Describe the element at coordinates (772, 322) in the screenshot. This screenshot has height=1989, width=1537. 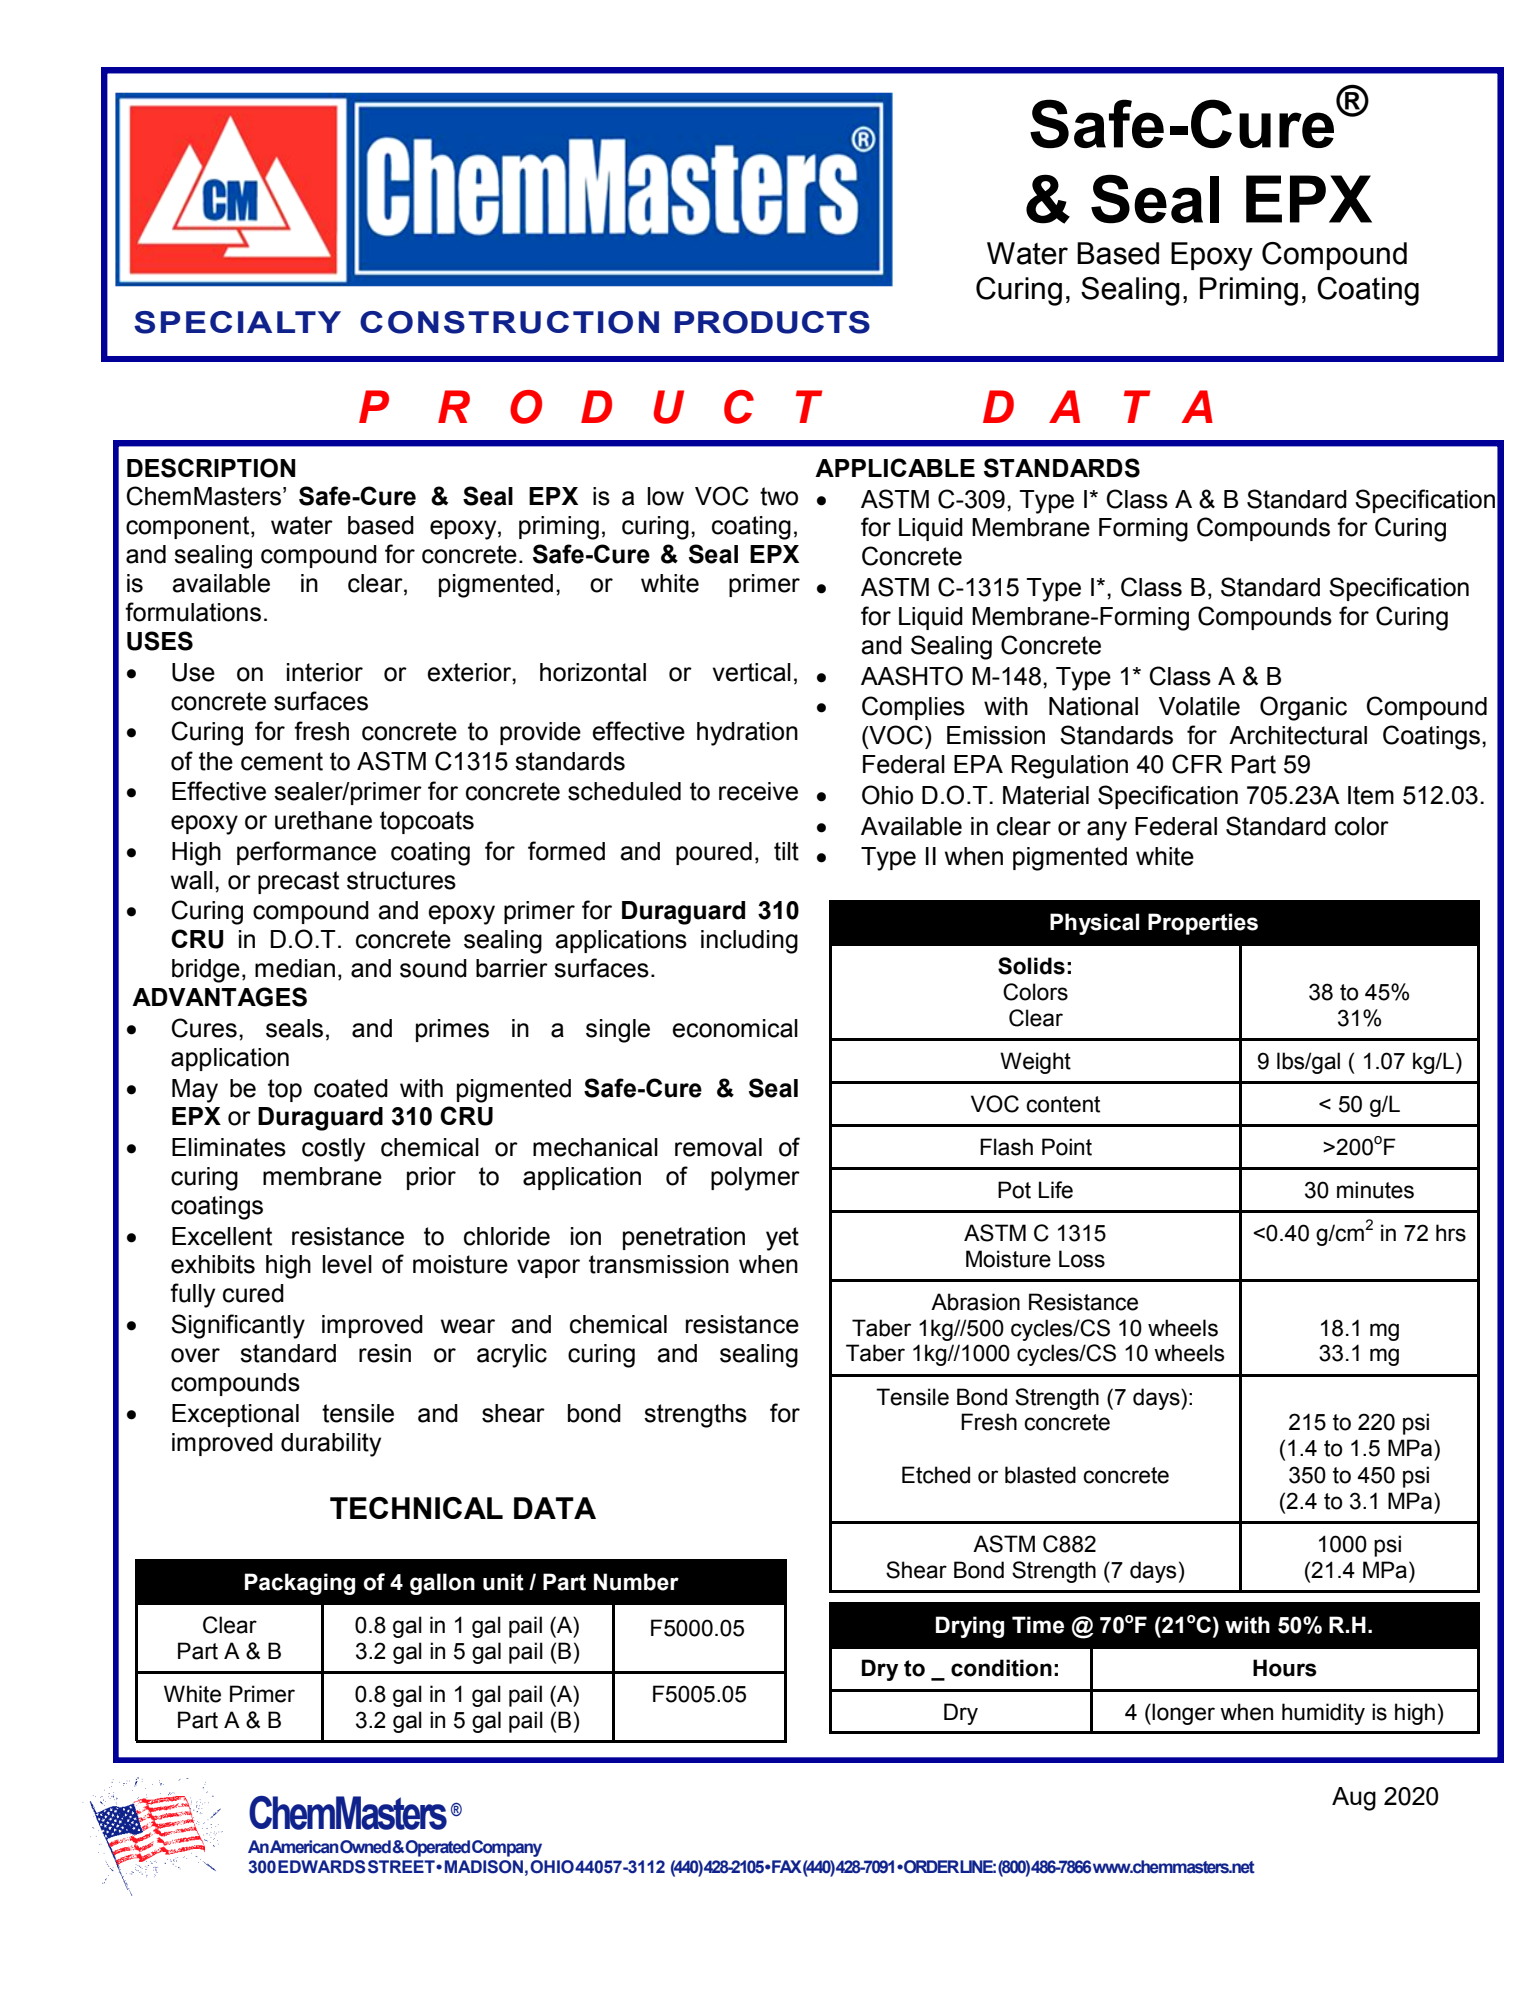
I see `PRODUCTS` at that location.
